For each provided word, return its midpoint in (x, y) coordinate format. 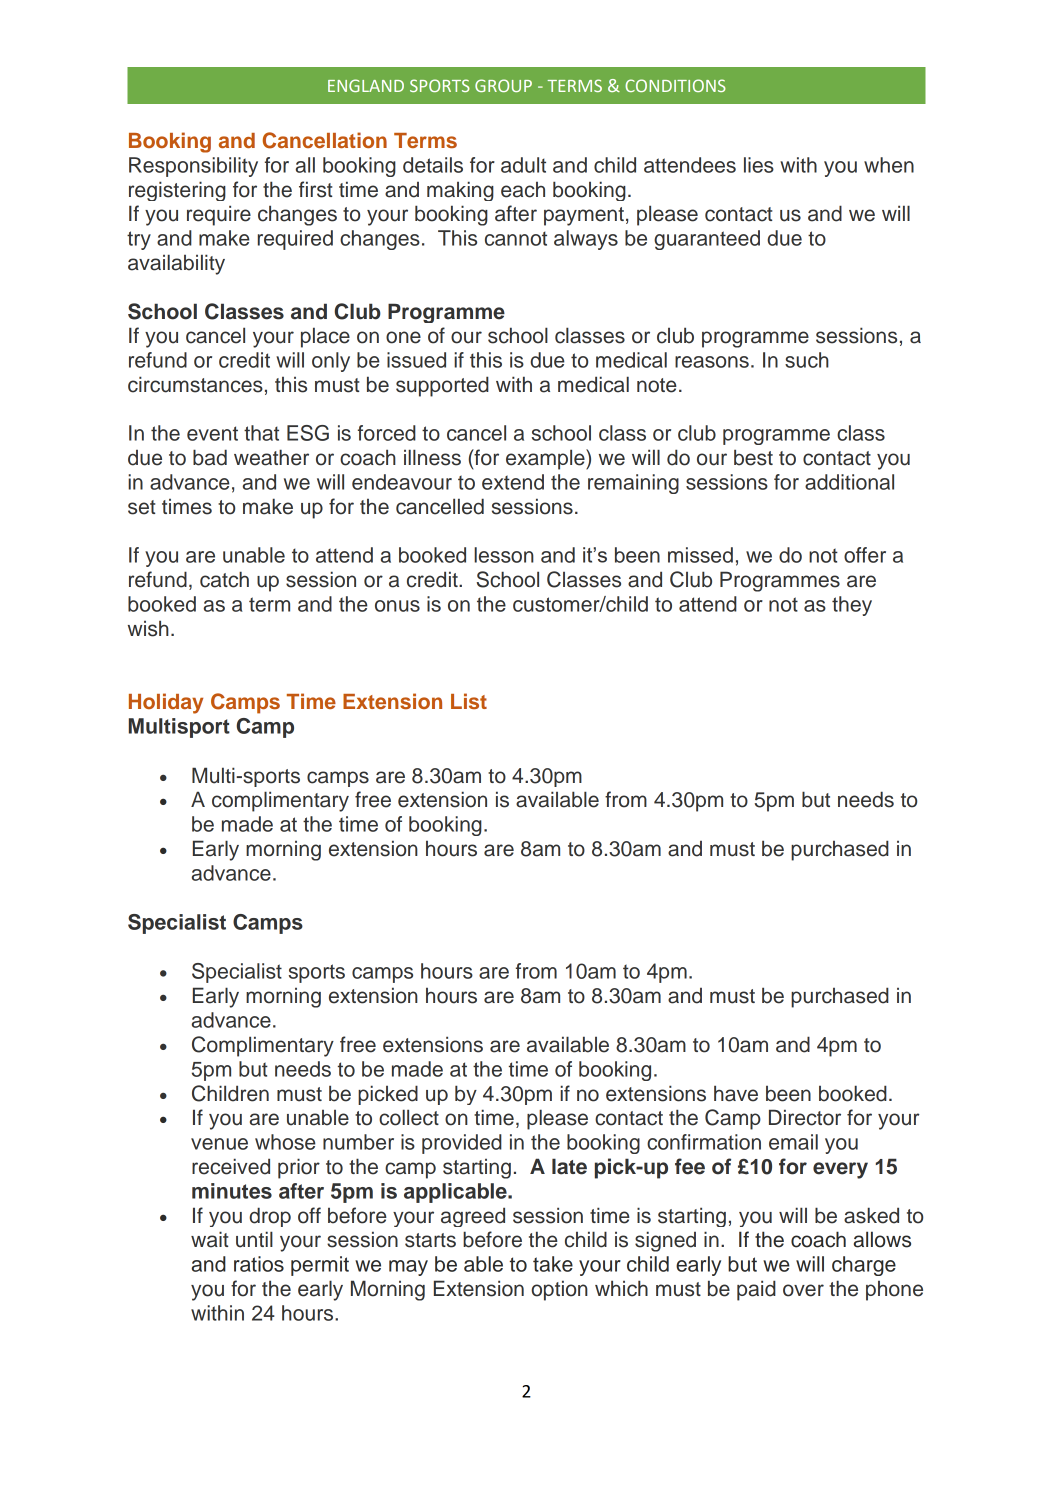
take (553, 1264)
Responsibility (193, 167)
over (803, 1290)
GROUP (503, 85)
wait (209, 1239)
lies (759, 165)
